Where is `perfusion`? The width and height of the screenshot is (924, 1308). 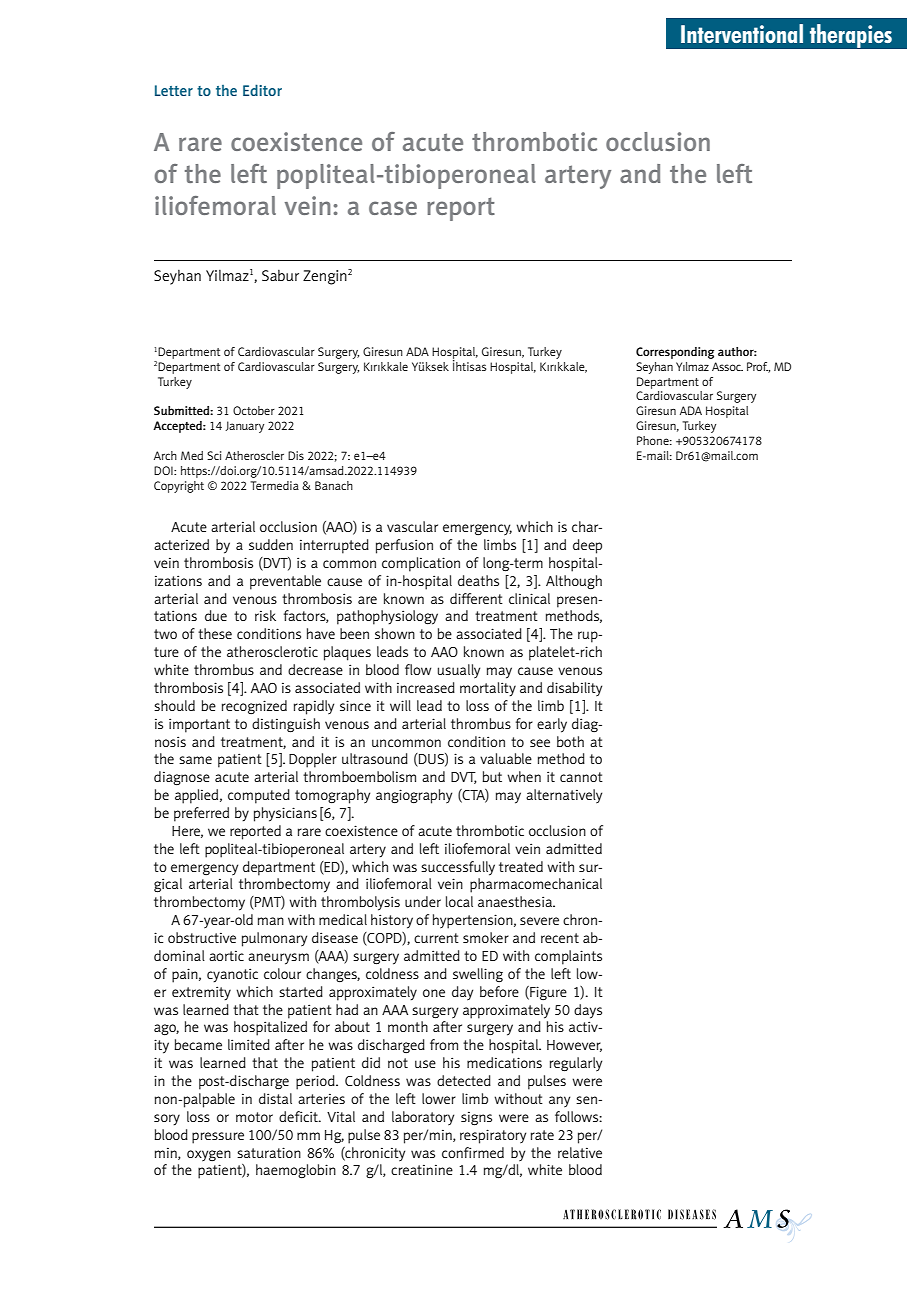
perfusion is located at coordinates (404, 546).
